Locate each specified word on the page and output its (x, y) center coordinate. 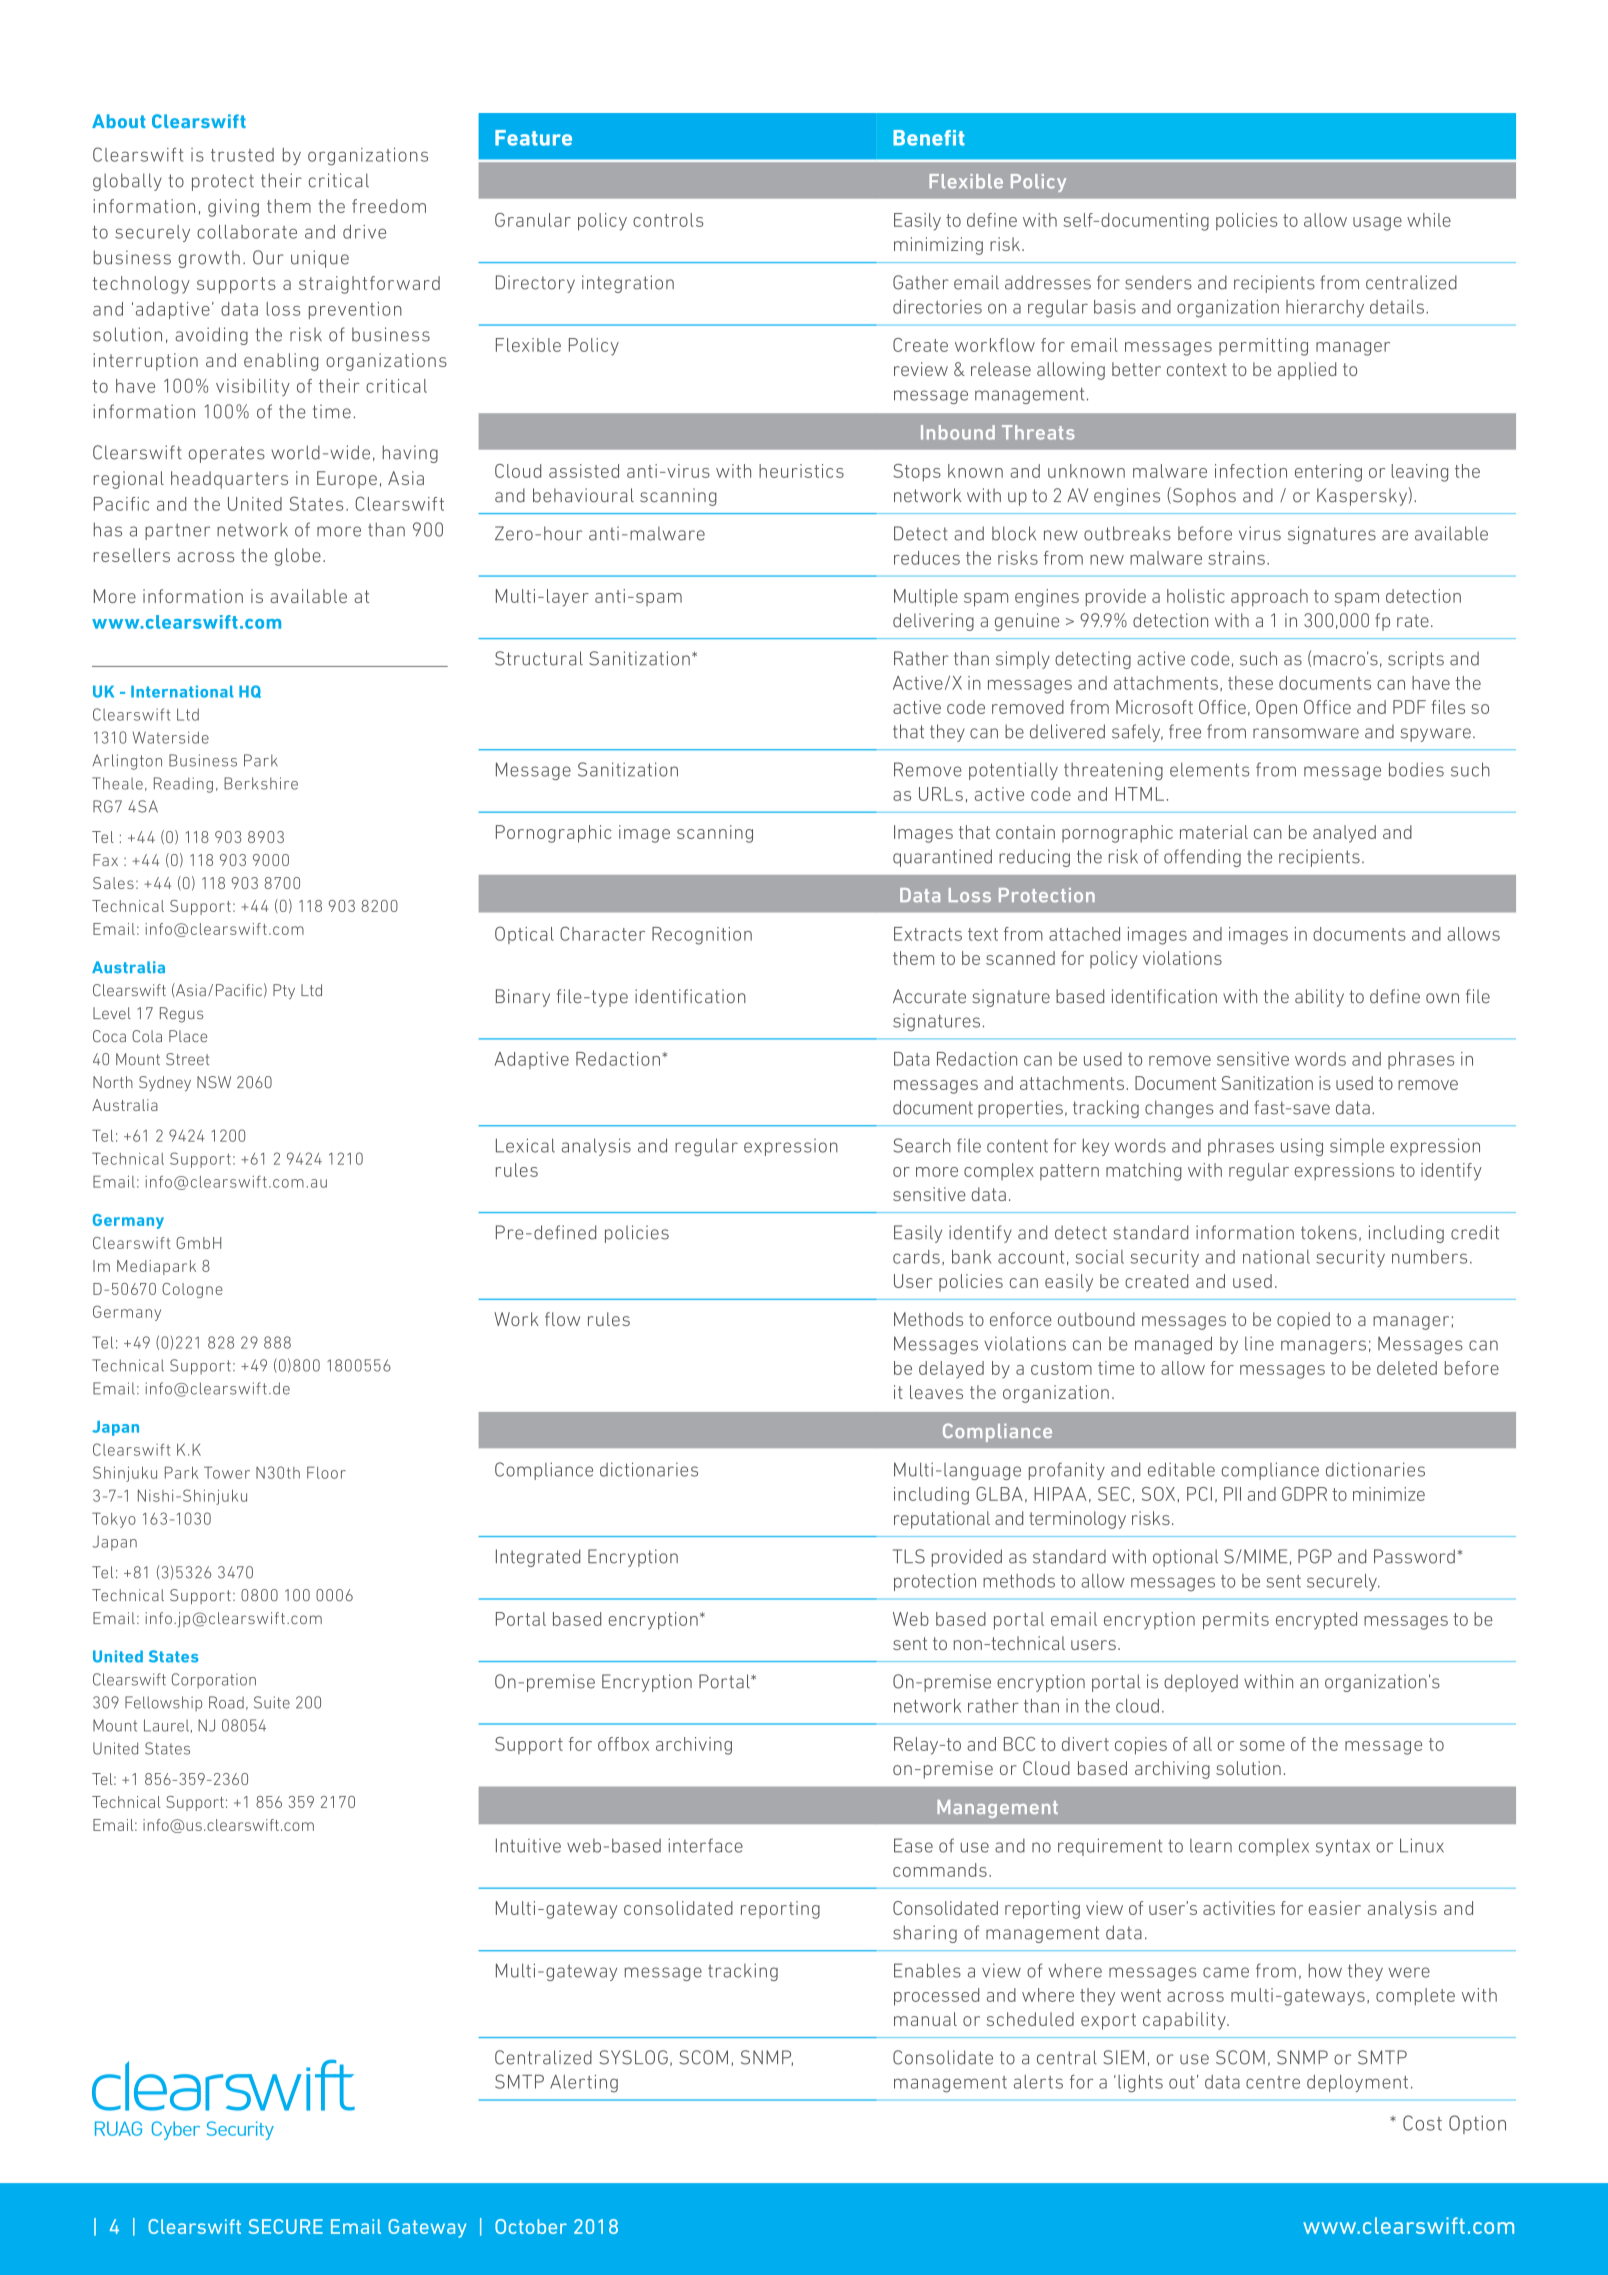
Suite (272, 1702)
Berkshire (261, 783)
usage (1377, 224)
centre (1273, 2082)
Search (922, 1145)
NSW (214, 1082)
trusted (242, 155)
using (1302, 1147)
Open (1276, 709)
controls (668, 220)
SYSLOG (633, 2057)
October (531, 2226)
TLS (909, 1556)
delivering (933, 622)
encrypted (1316, 1621)
